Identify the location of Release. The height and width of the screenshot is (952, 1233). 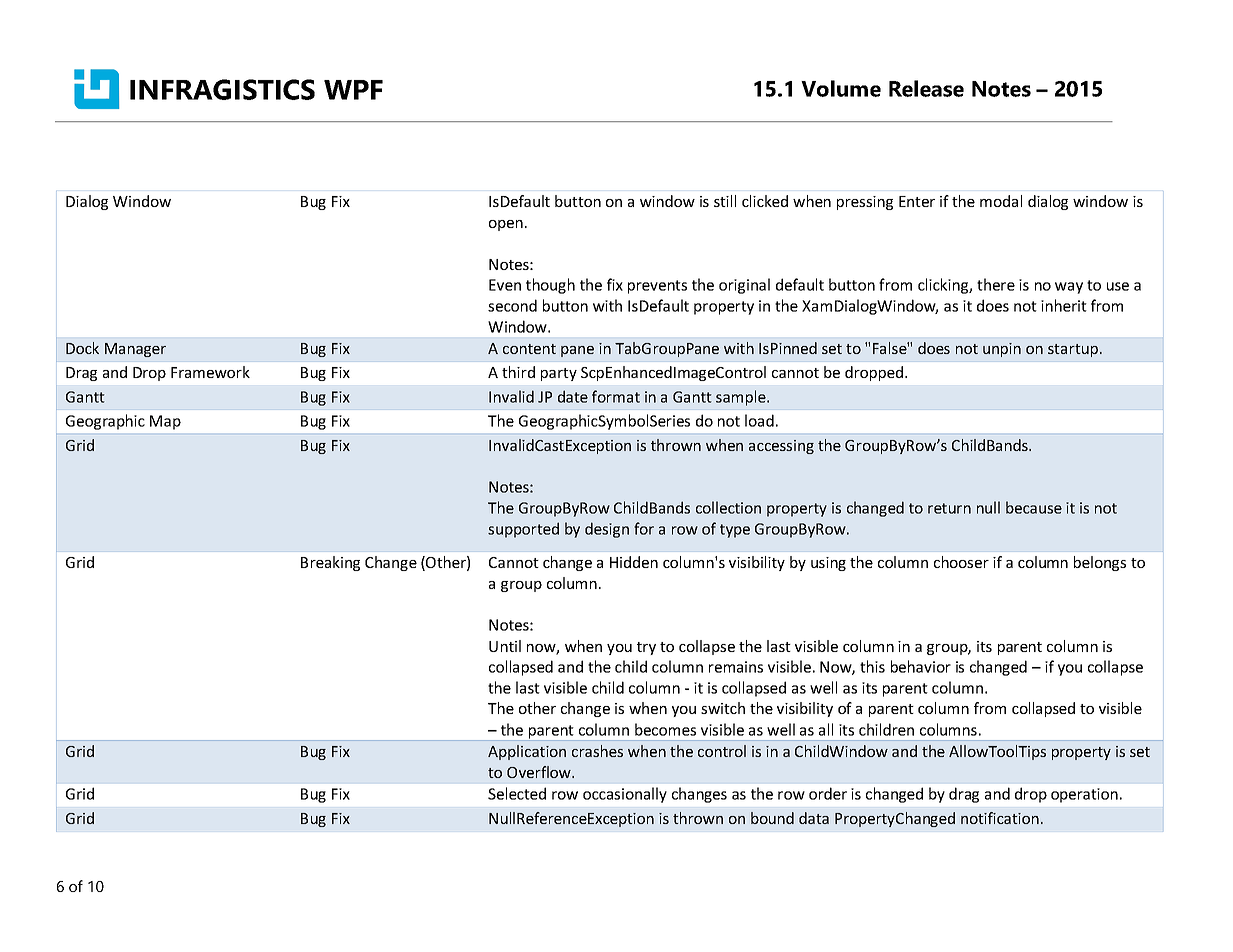
(926, 88).
